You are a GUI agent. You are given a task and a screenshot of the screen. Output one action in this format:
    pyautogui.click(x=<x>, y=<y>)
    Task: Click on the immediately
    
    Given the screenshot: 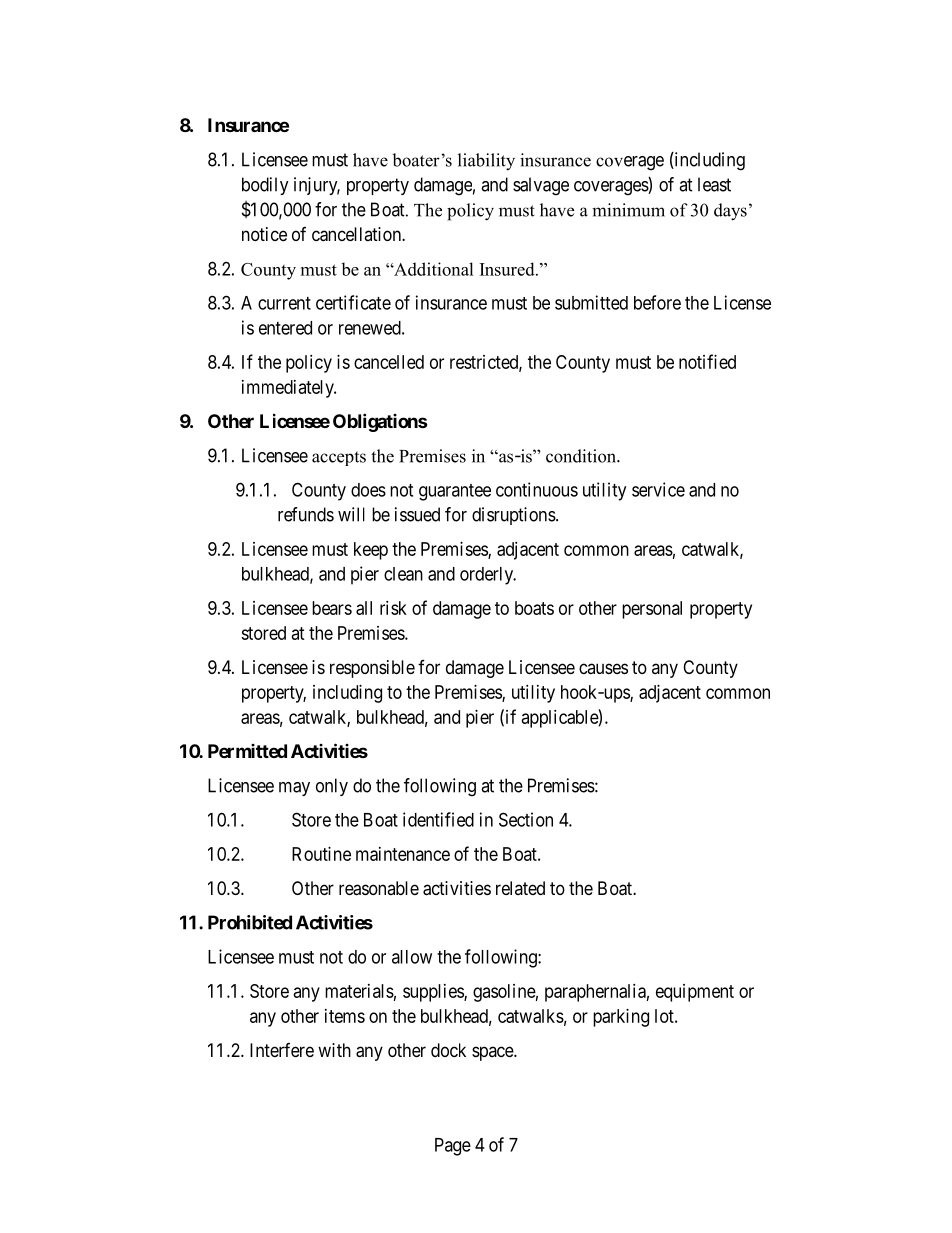 What is the action you would take?
    pyautogui.click(x=289, y=389)
